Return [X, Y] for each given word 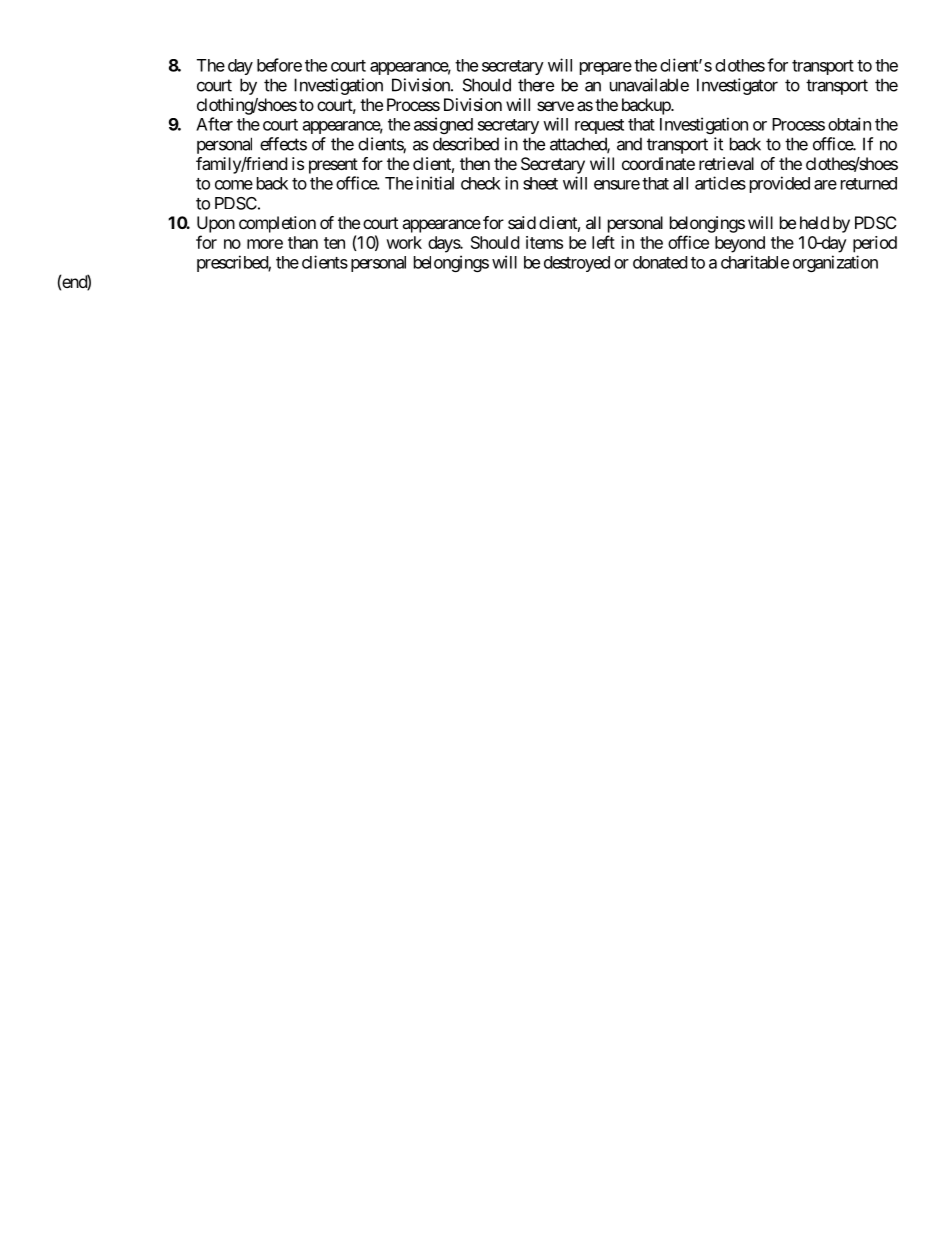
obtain [849, 124]
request [599, 126]
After [214, 124]
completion [277, 224]
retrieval [726, 163]
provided [780, 184]
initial [435, 183]
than [303, 242]
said [522, 222]
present [333, 166]
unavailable [649, 85]
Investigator [737, 86]
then [475, 163]
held [814, 222]
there [536, 85]
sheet [540, 183]
